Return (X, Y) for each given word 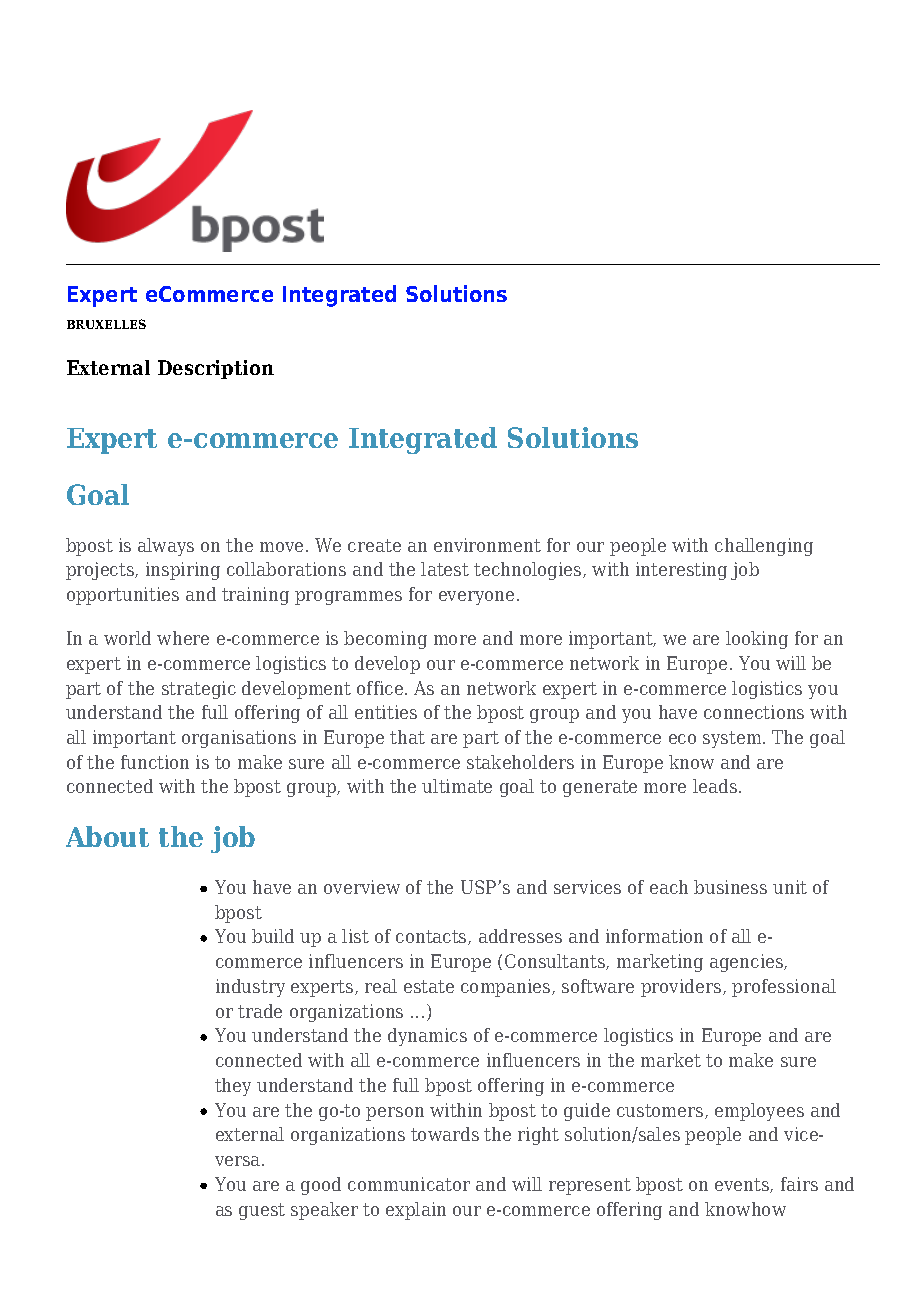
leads (715, 786)
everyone (476, 598)
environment (487, 545)
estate (429, 986)
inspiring (183, 571)
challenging (764, 547)
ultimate (457, 786)
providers (682, 988)
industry (250, 988)
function (155, 762)
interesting (681, 571)
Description (216, 369)
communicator (409, 1184)
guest (262, 1211)
